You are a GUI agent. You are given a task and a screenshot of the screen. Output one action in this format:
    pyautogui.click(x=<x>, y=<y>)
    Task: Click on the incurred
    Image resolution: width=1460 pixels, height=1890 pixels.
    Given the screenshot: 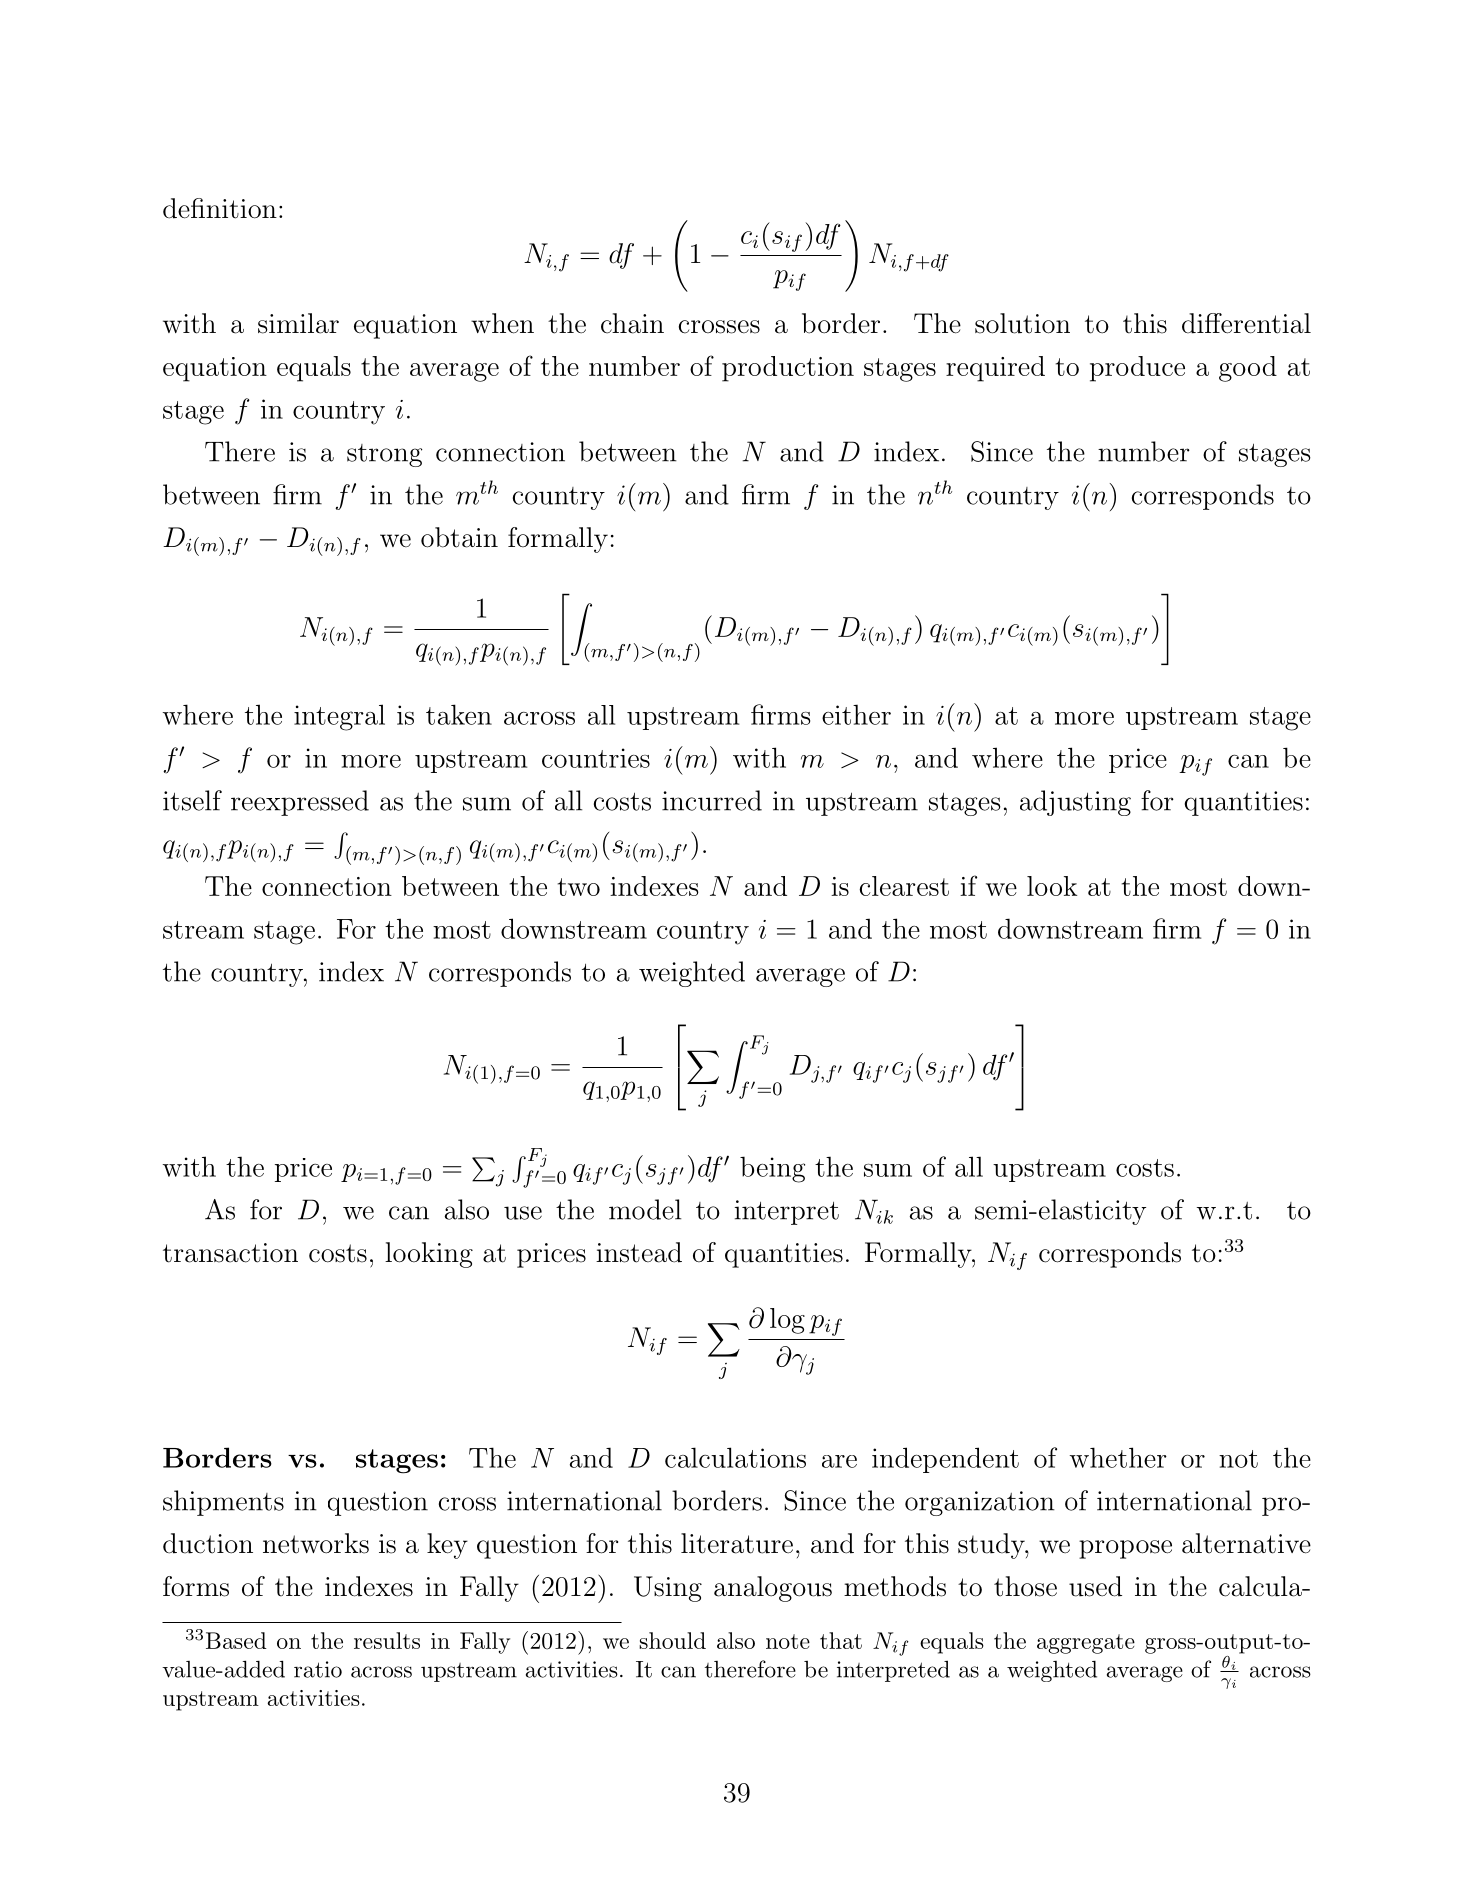 What is the action you would take?
    pyautogui.click(x=712, y=800)
